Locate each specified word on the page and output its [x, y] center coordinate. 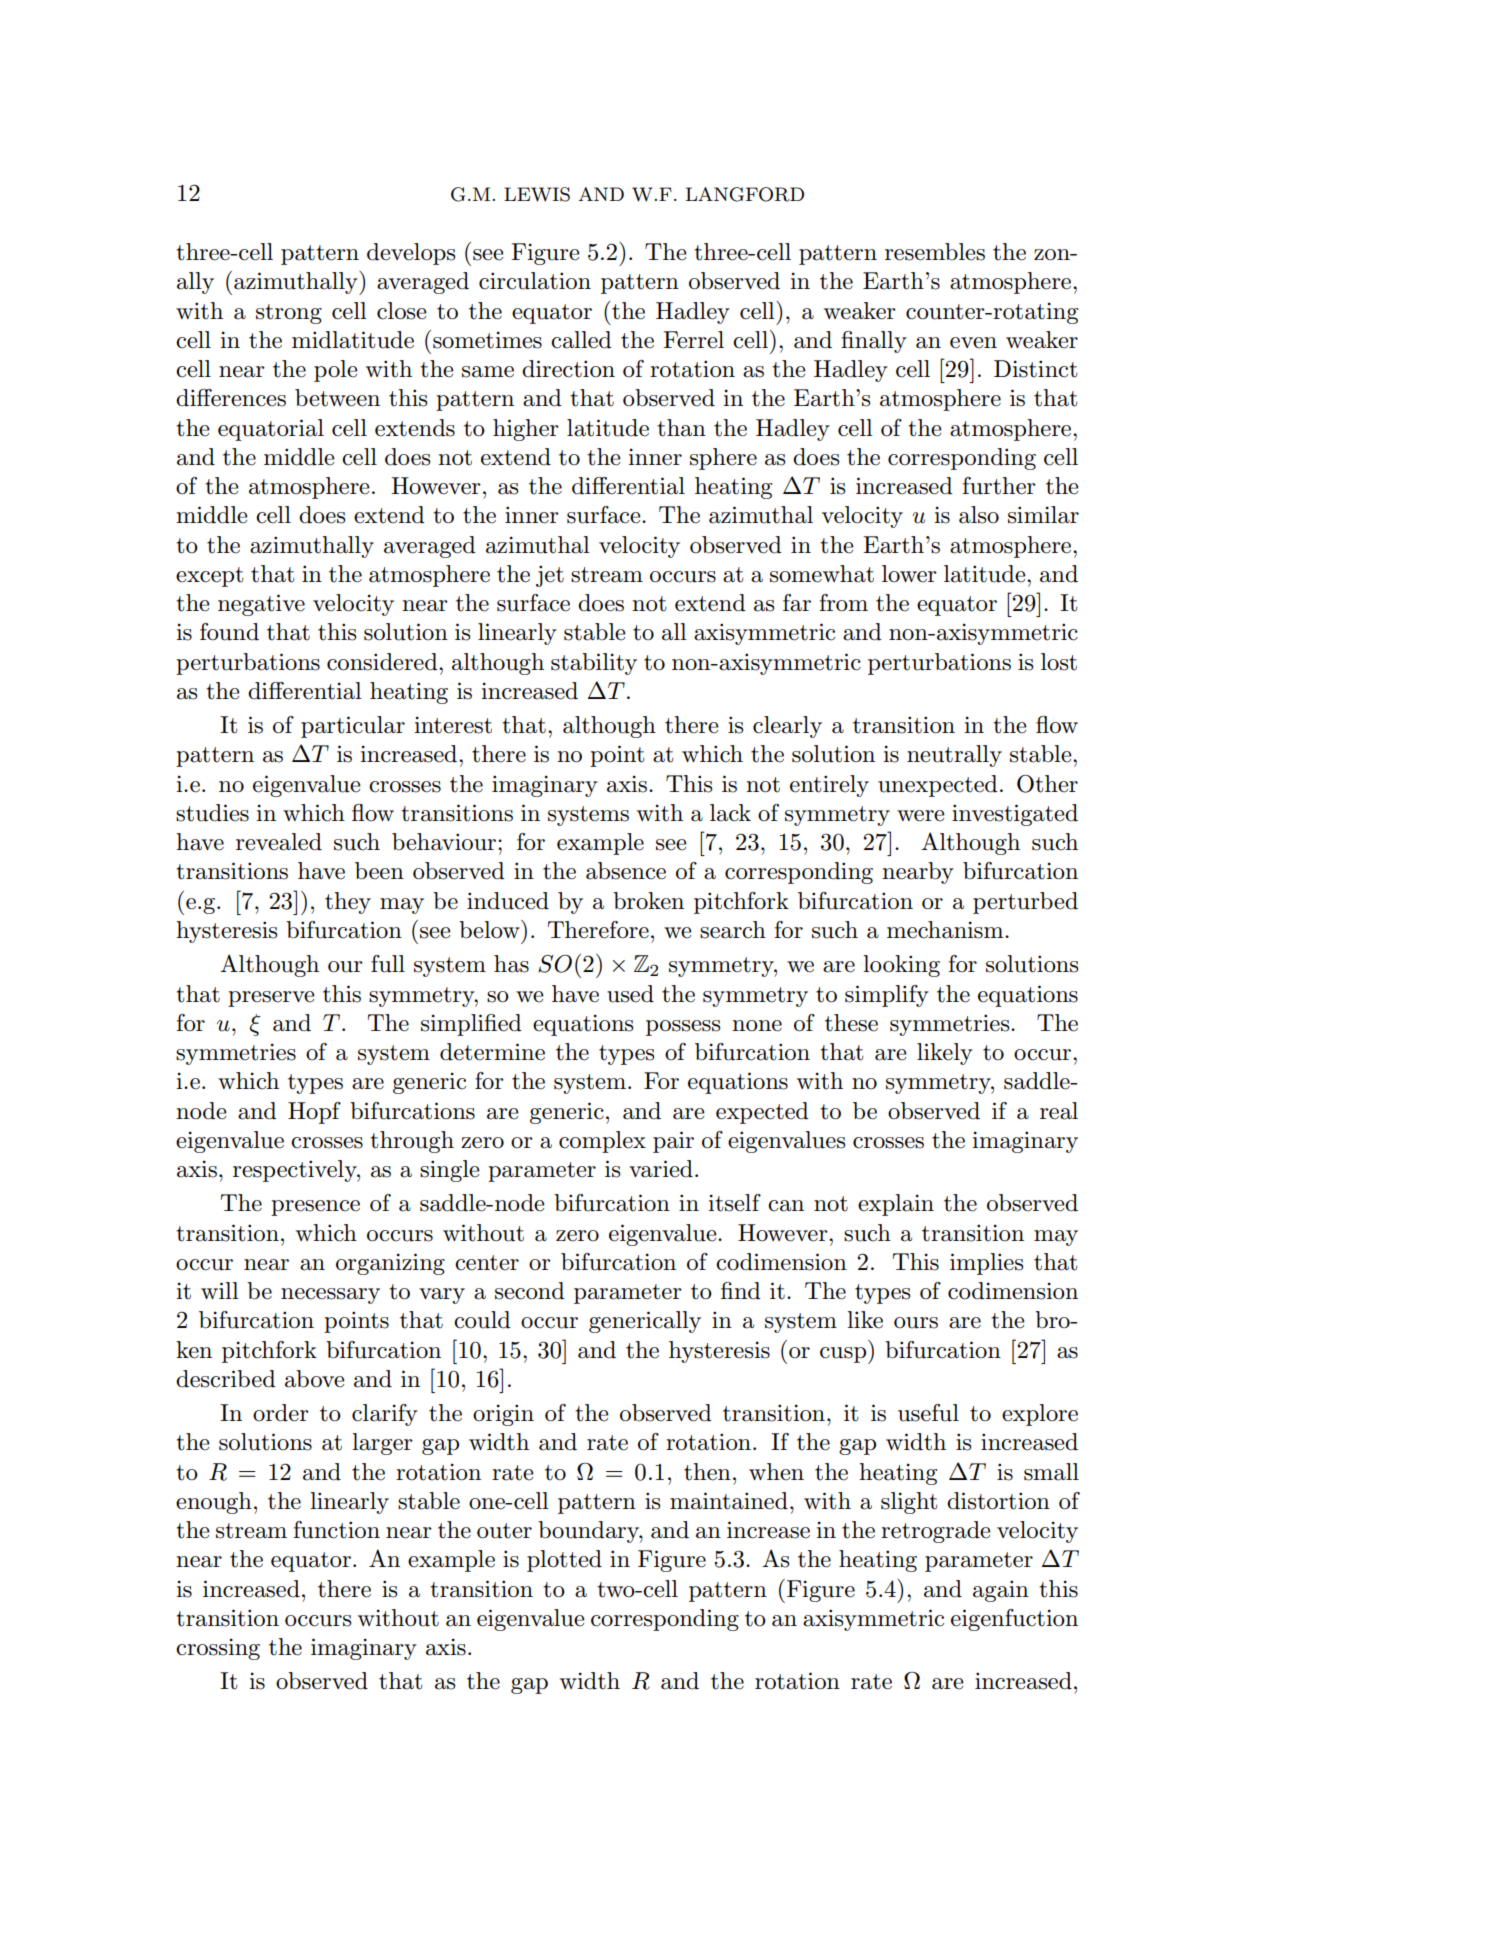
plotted [564, 1561]
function [336, 1530]
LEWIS [537, 194]
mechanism [946, 930]
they [348, 903]
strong [289, 314]
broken [648, 901]
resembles [935, 252]
